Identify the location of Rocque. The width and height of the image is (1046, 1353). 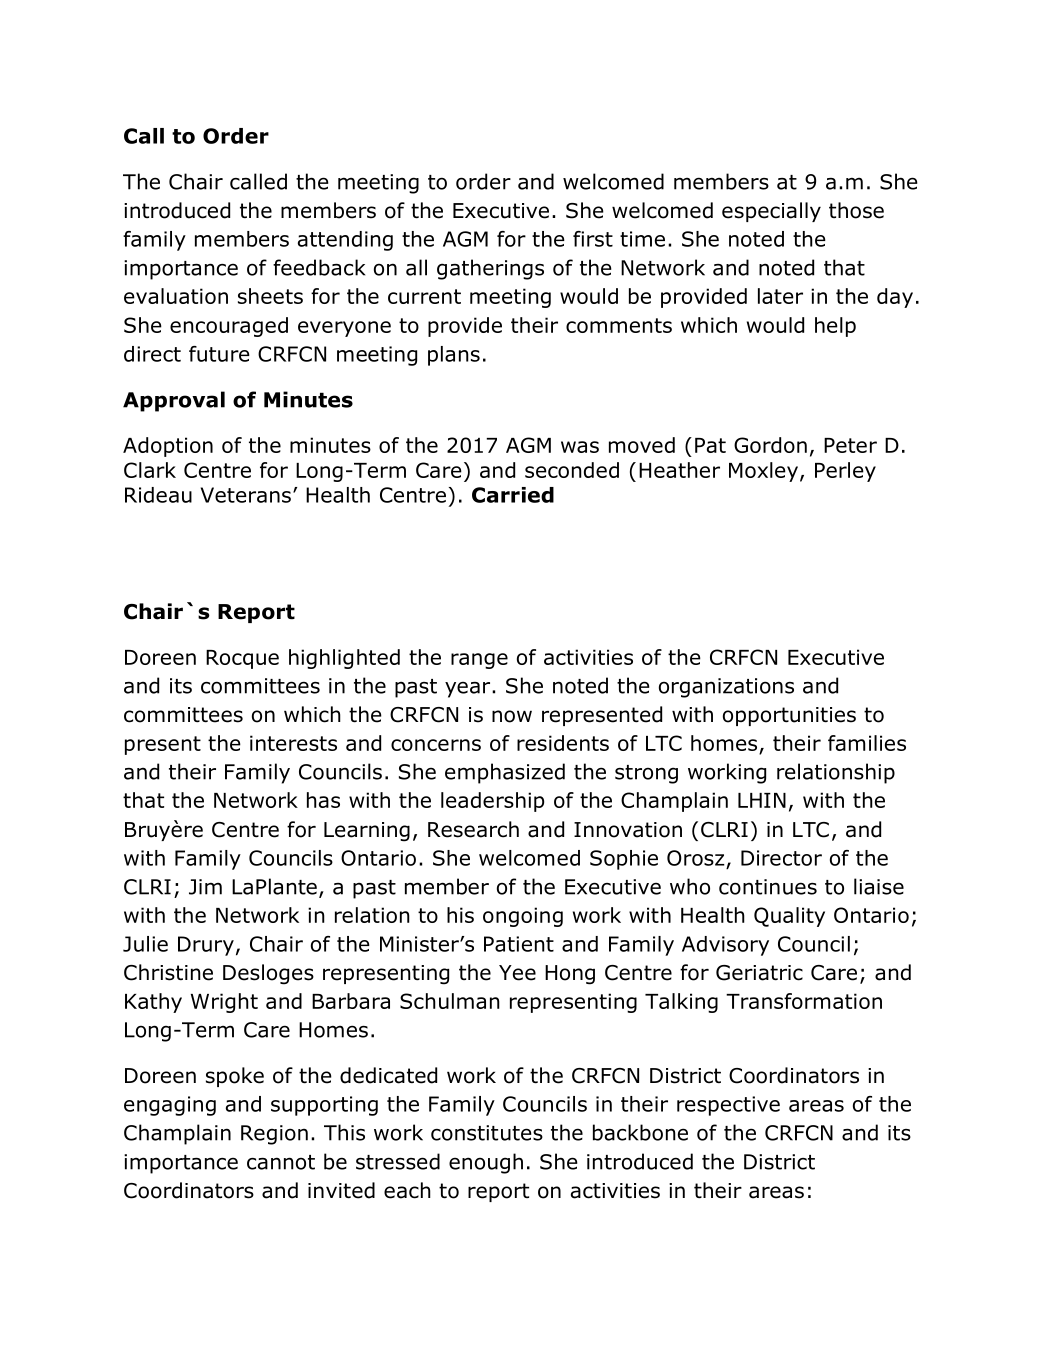
(242, 659).
